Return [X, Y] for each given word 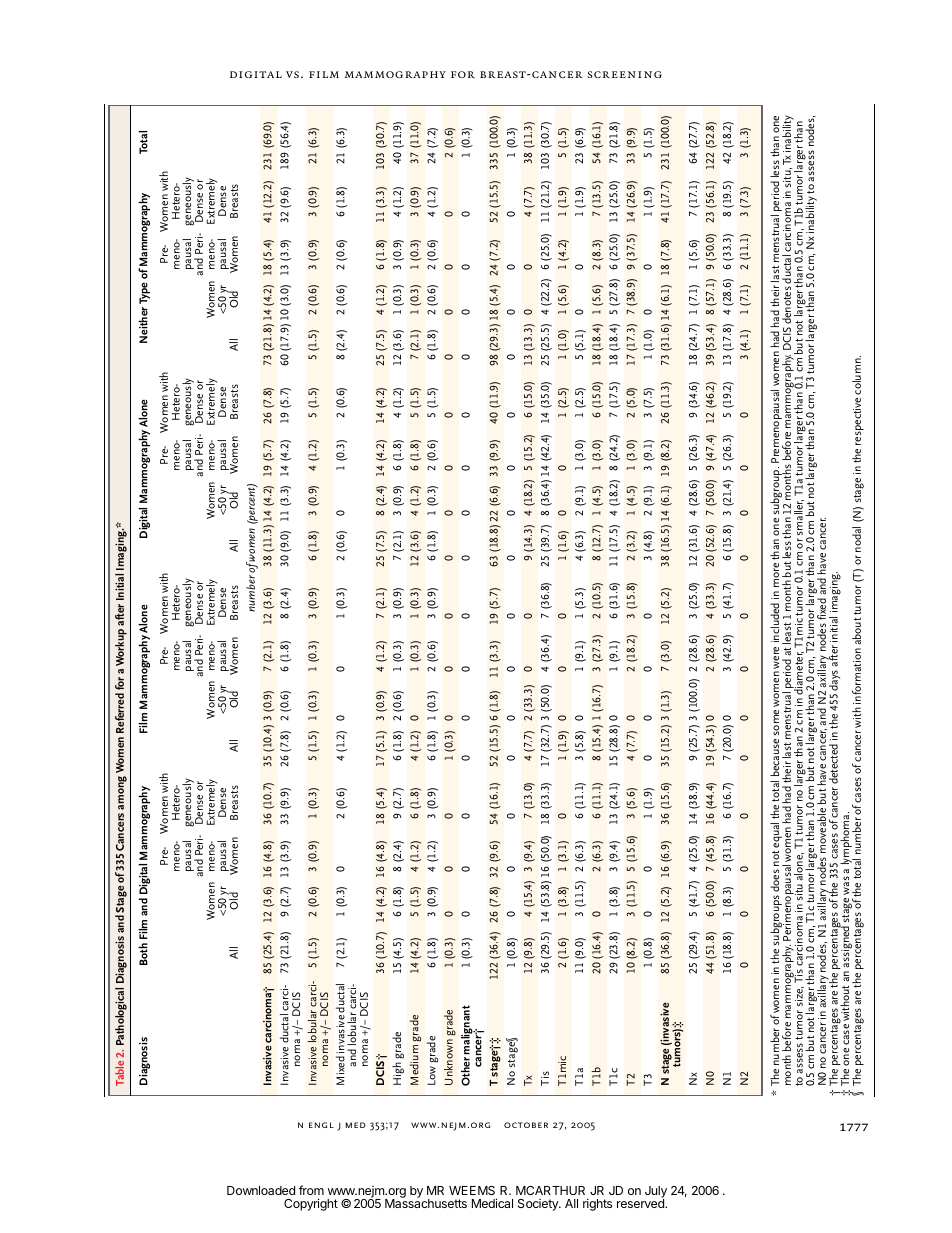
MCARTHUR [550, 1190]
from [311, 1190]
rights [597, 1204]
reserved [641, 1202]
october [526, 1125]
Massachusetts [426, 1202]
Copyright [311, 1204]
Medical [492, 1203]
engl [321, 1125]
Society [539, 1205]
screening [624, 74]
